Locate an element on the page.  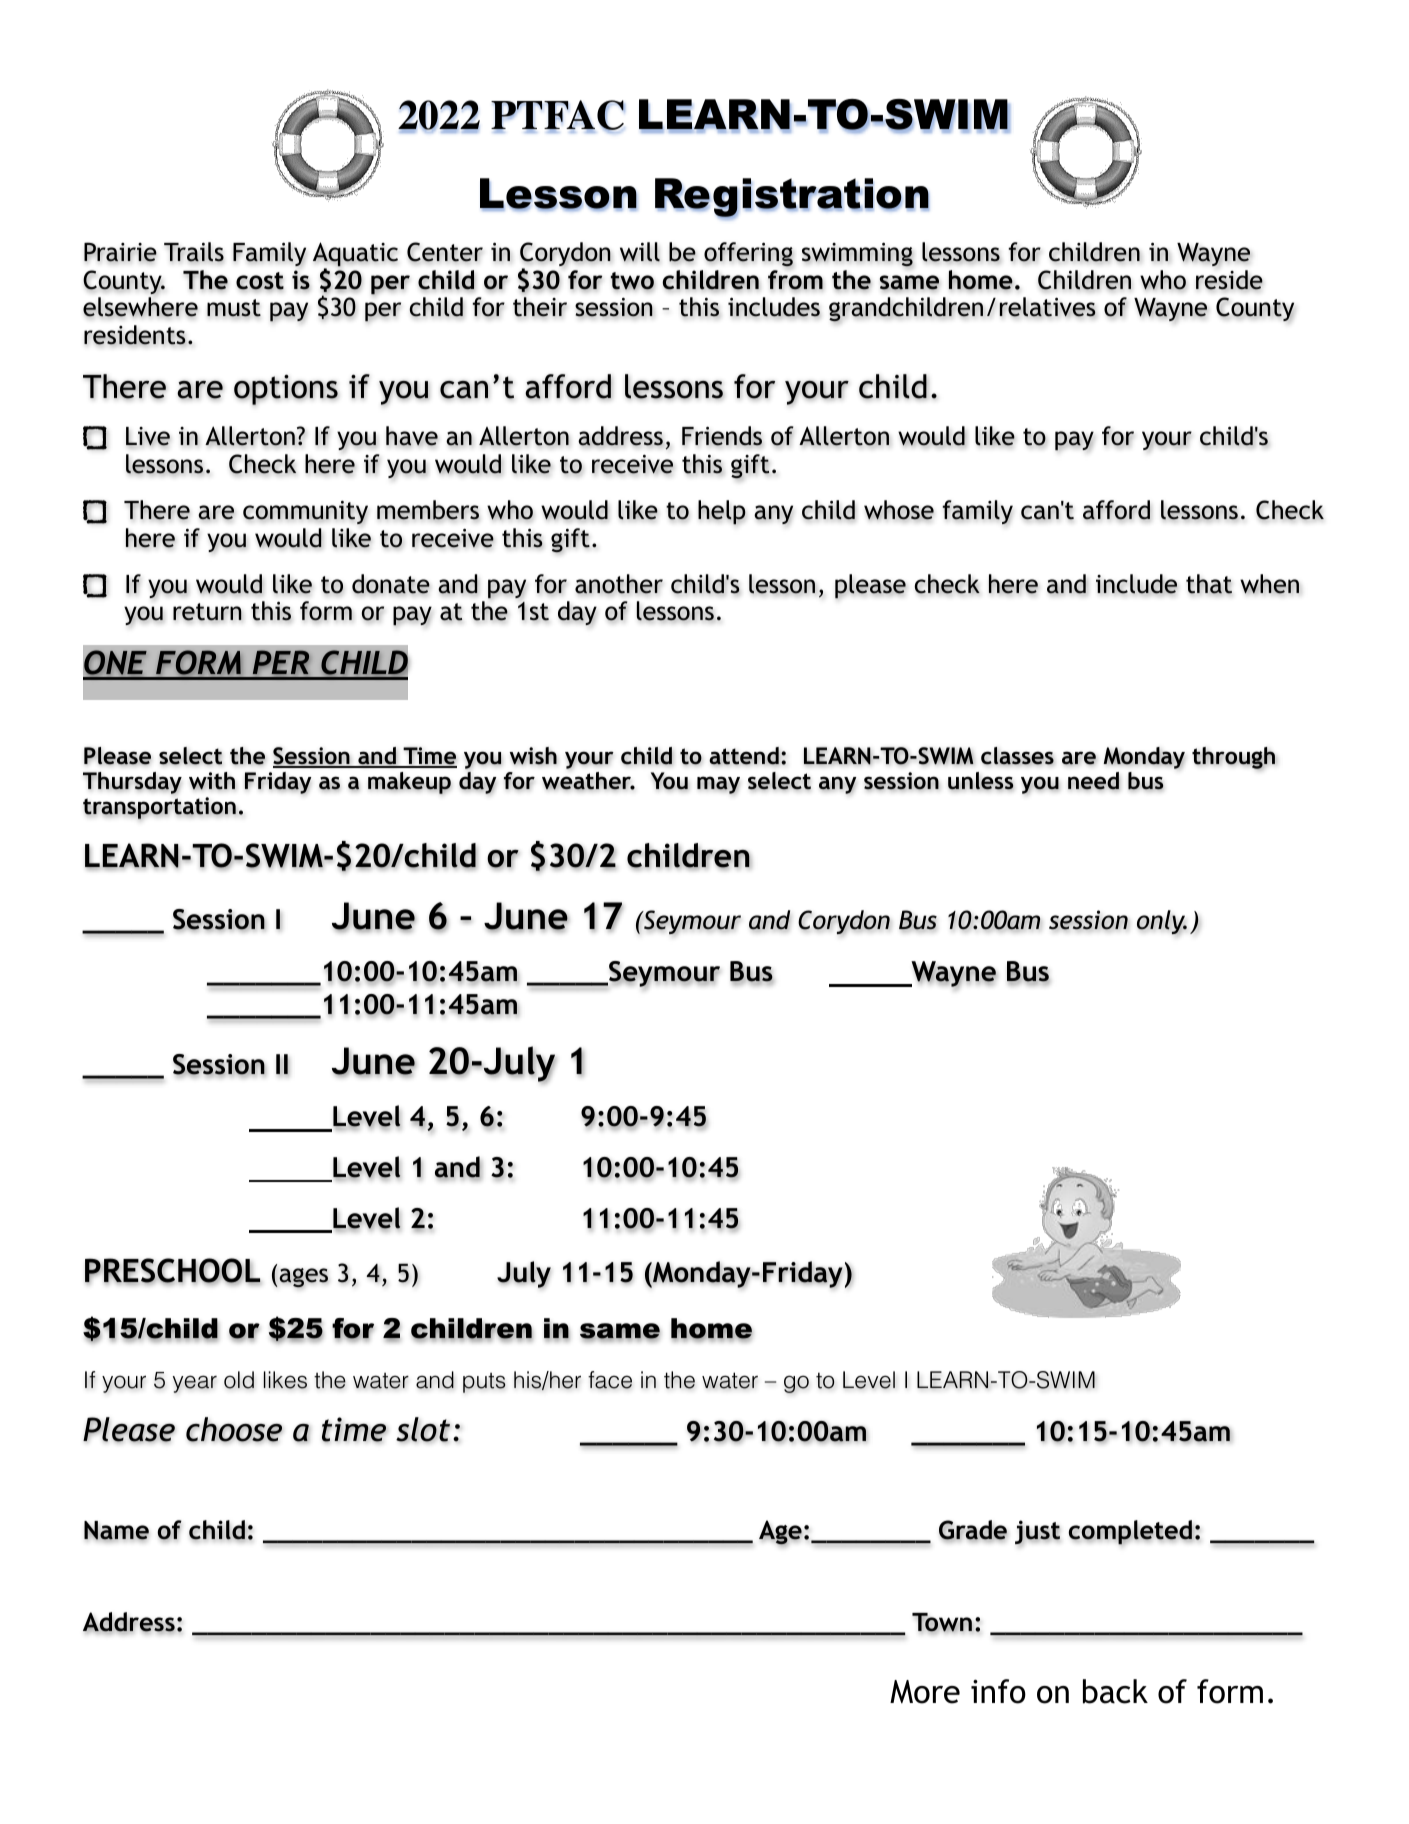
from is located at coordinates (795, 280).
